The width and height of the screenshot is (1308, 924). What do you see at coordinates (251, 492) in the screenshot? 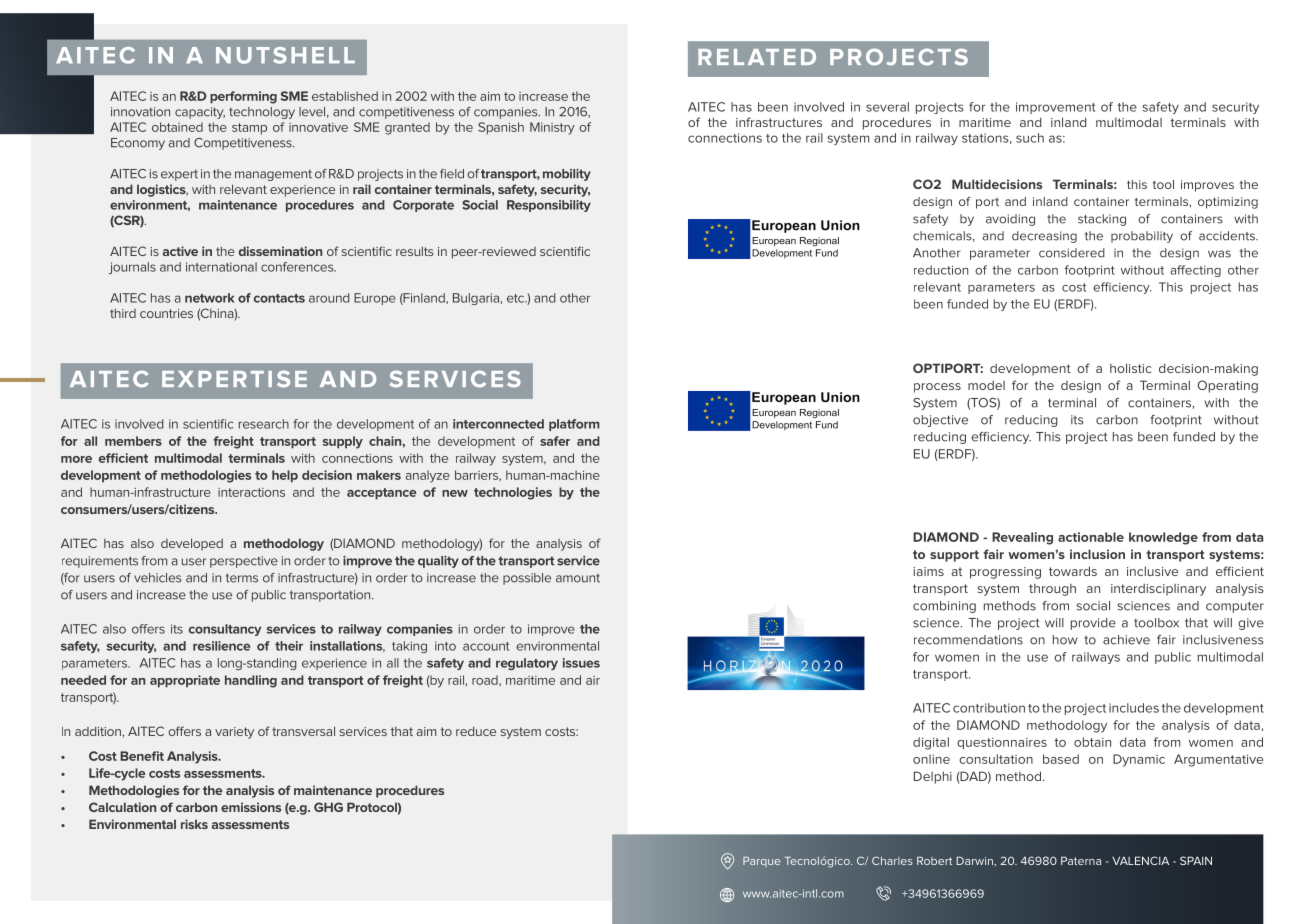
I see `interactions` at bounding box center [251, 492].
